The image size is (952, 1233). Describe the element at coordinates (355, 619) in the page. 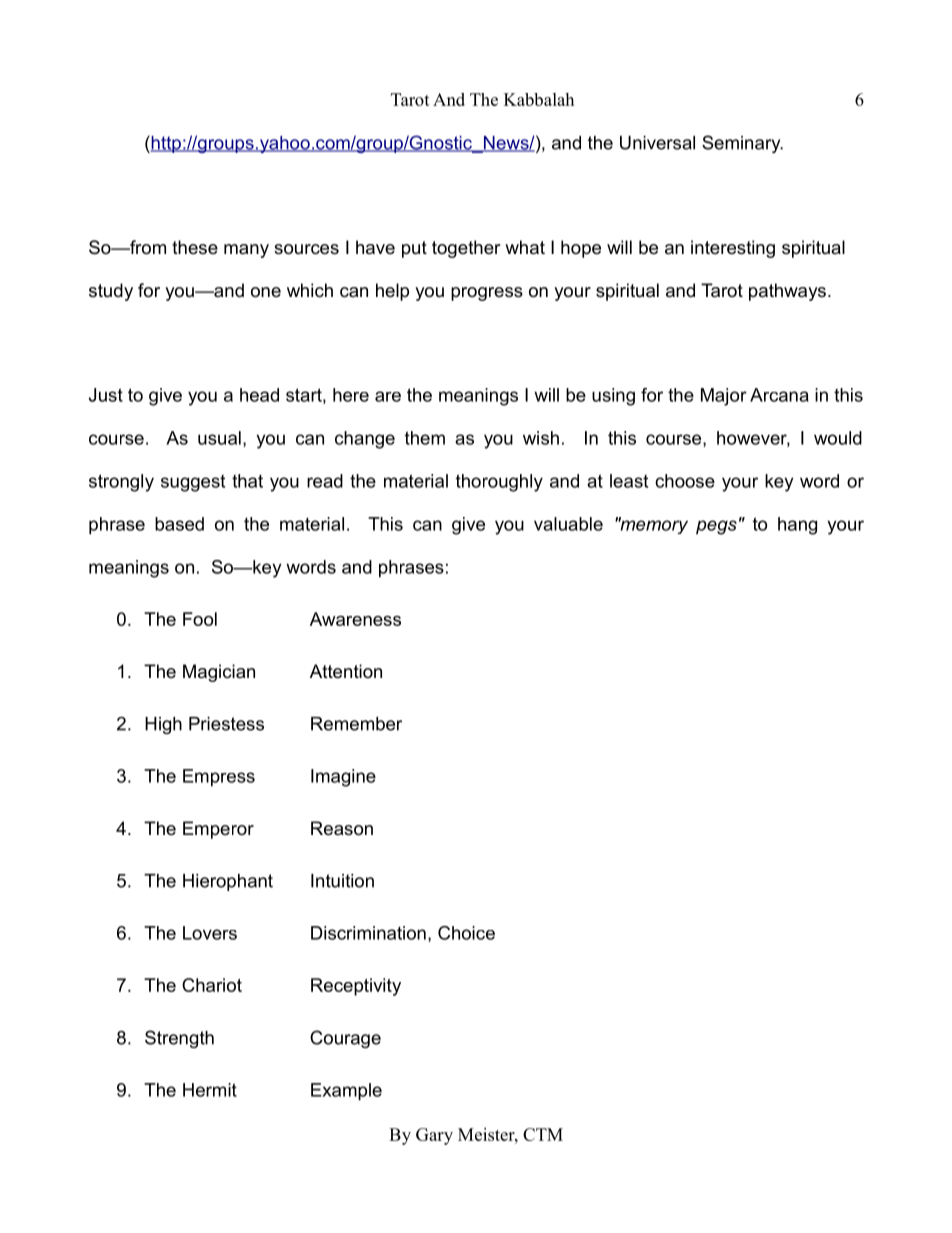

I see `Awareness` at that location.
